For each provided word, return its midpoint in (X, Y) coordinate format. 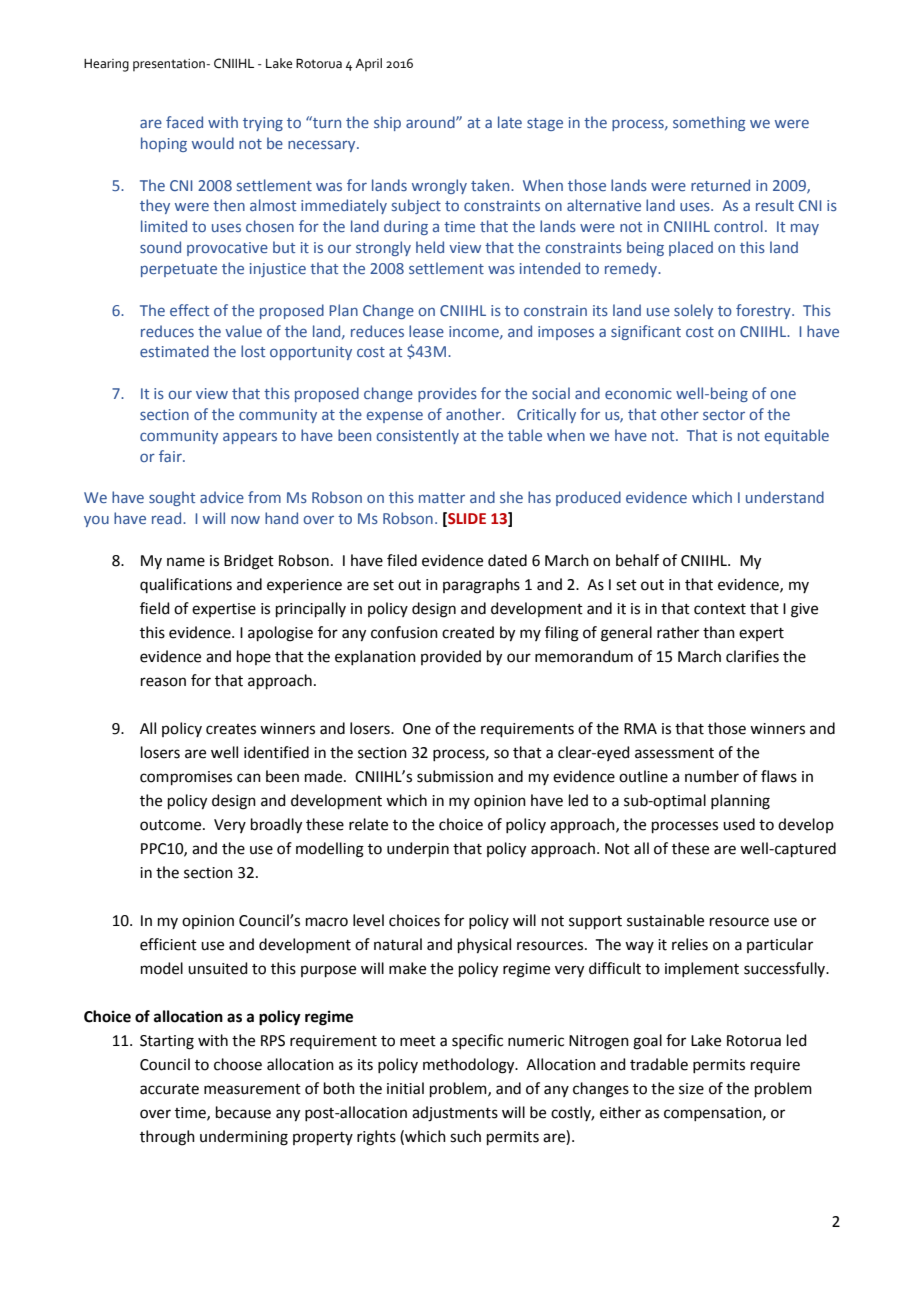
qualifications (186, 585)
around (431, 122)
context (720, 609)
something (709, 123)
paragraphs (481, 586)
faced (184, 122)
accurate (169, 1089)
